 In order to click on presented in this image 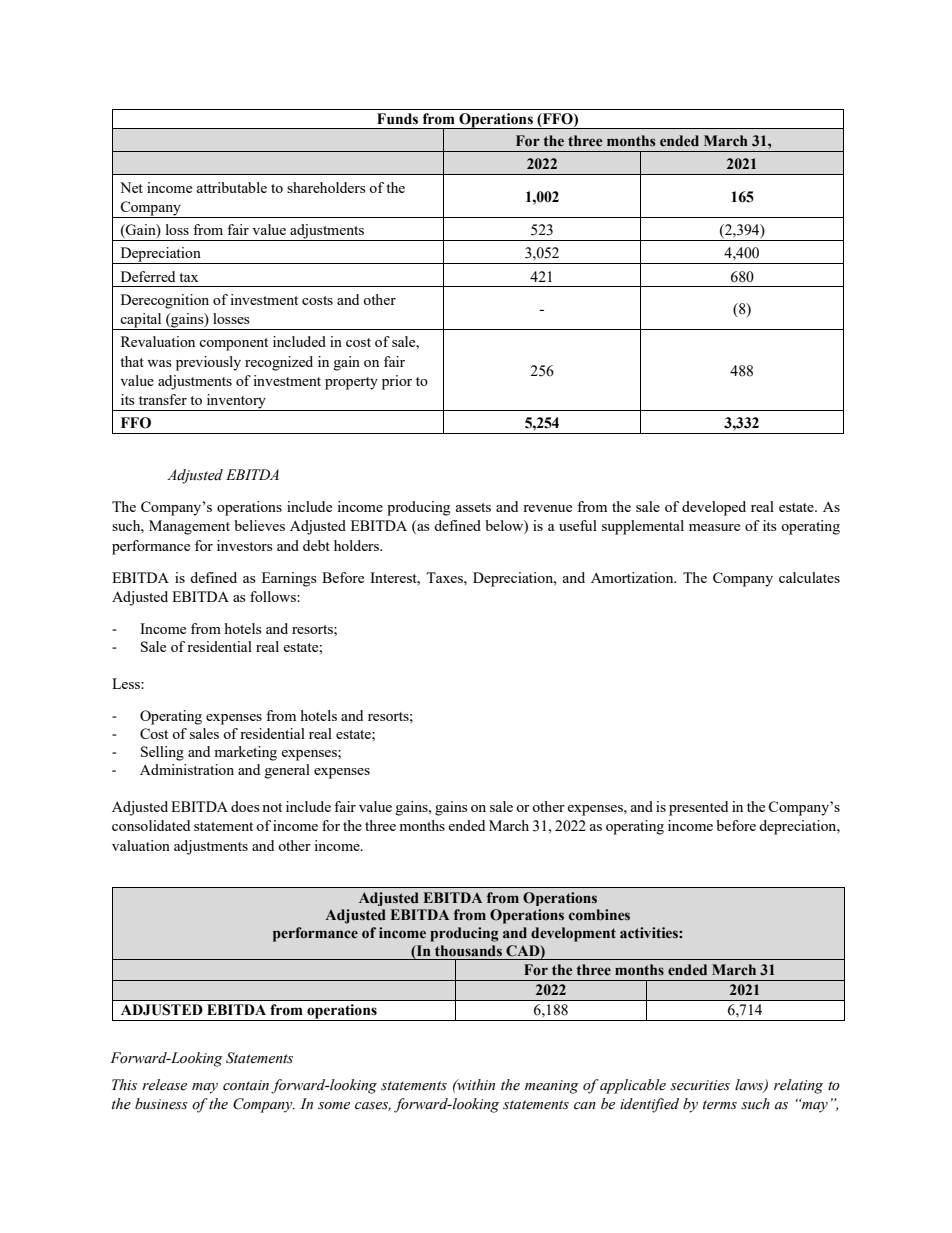, I will do `click(698, 808)`.
